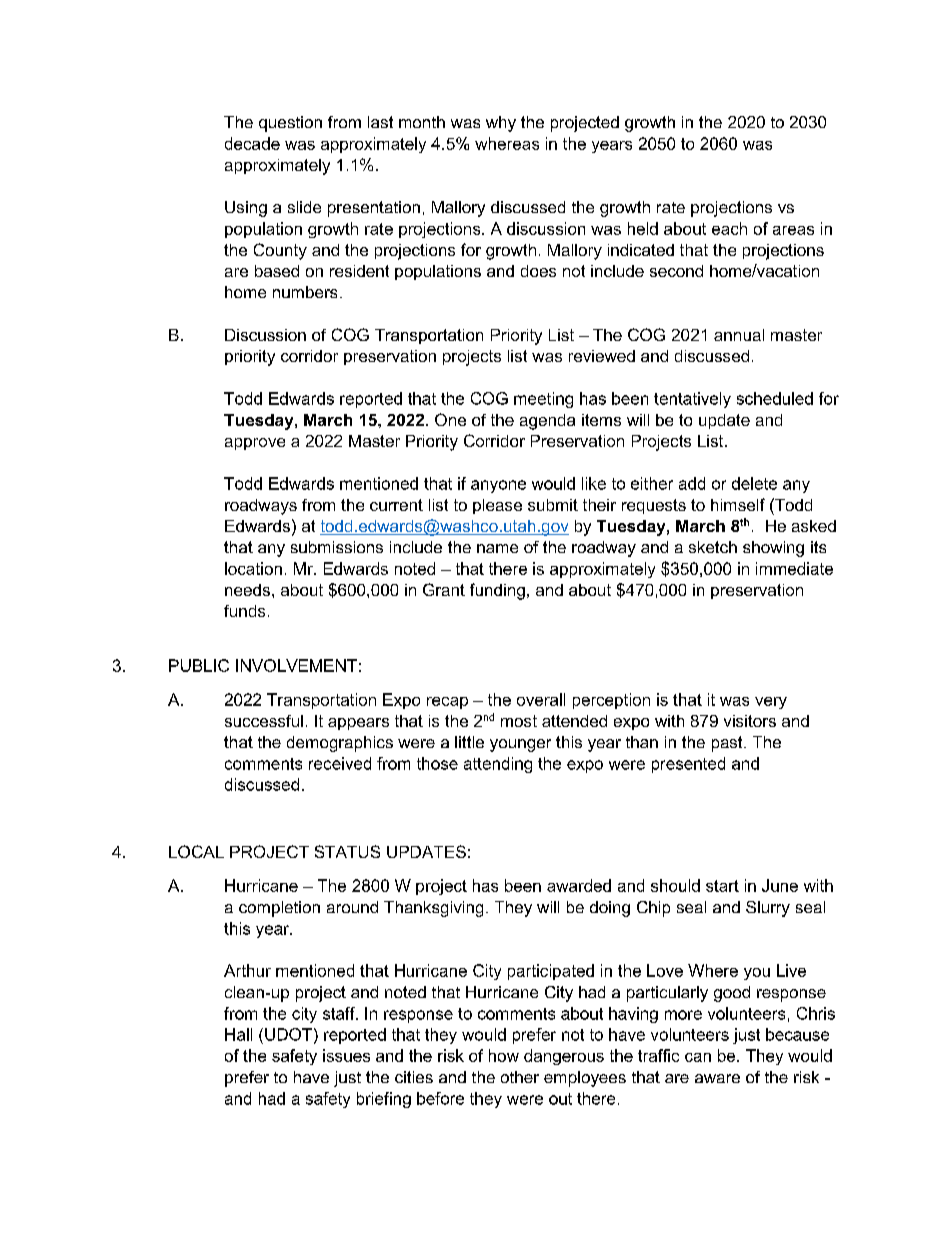 The width and height of the screenshot is (952, 1233). Describe the element at coordinates (252, 143) in the screenshot. I see `decade` at that location.
